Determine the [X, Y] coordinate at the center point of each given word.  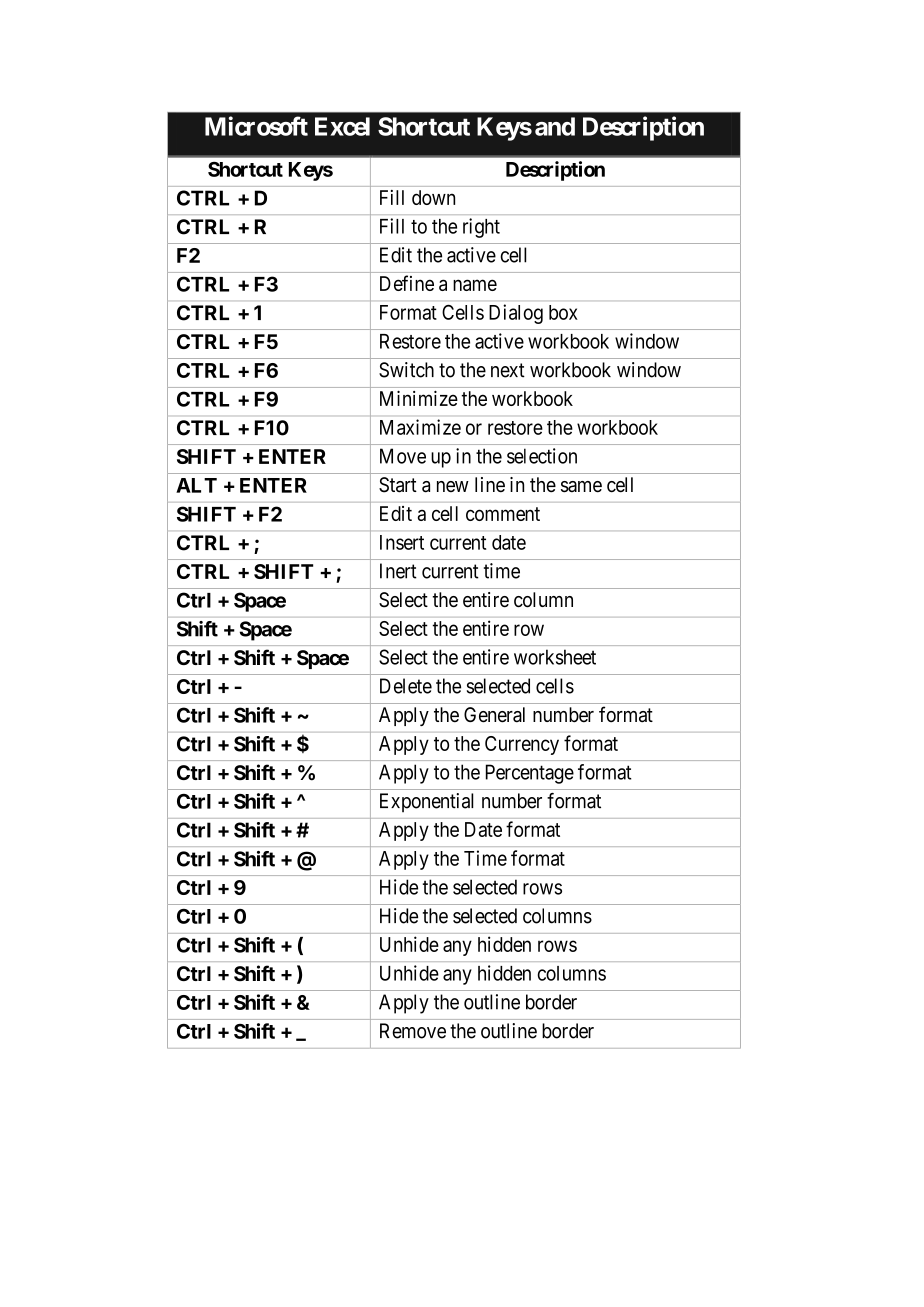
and [555, 126]
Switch [406, 370]
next [508, 370]
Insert [402, 542]
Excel [342, 126]
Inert [398, 571]
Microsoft [256, 126]
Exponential [427, 803]
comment [503, 514]
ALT [196, 485]
